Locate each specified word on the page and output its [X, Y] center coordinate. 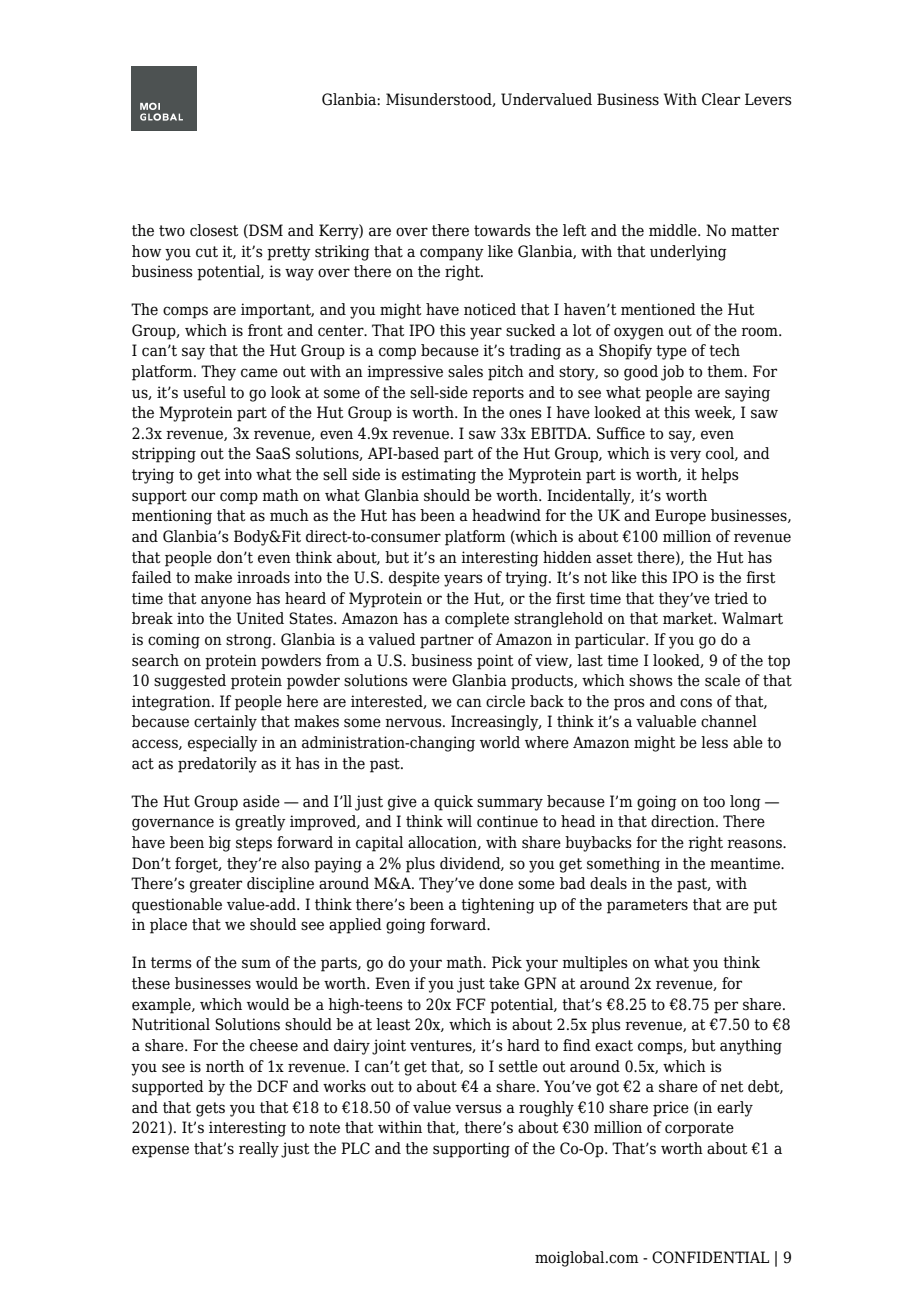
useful [204, 392]
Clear [721, 99]
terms [171, 963]
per [726, 1007]
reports [498, 394]
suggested [190, 682]
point [495, 662]
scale [722, 680]
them [726, 371]
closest [214, 230]
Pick [507, 962]
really [259, 1150]
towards [502, 230]
